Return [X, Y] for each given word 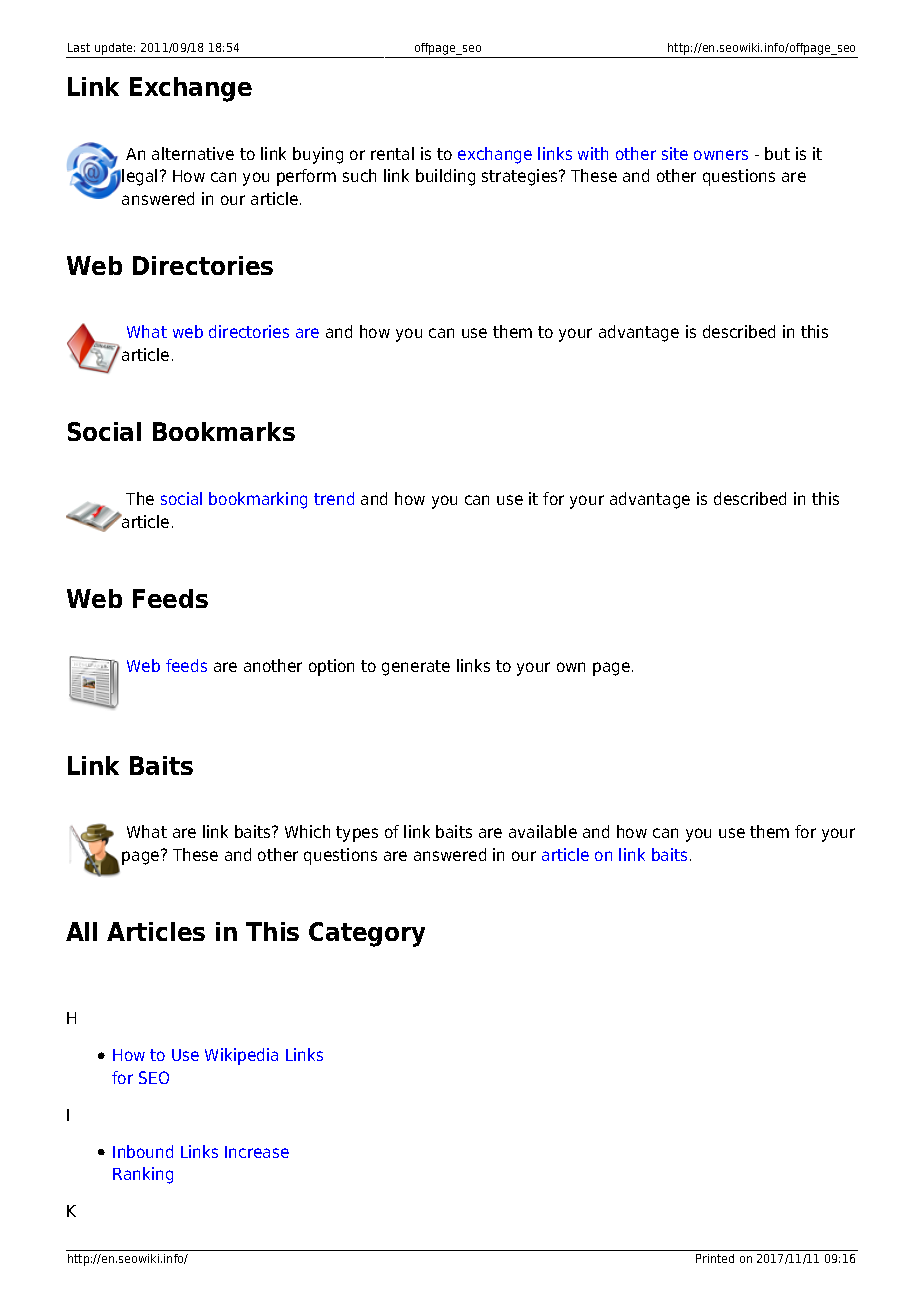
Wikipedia [241, 1056]
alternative [193, 153]
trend [334, 498]
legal [139, 177]
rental [392, 153]
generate [416, 668]
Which [307, 831]
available [543, 831]
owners [721, 155]
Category [367, 934]
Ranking [143, 1175]
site [675, 153]
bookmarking [258, 500]
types [357, 834]
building [445, 177]
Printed [715, 1258]
